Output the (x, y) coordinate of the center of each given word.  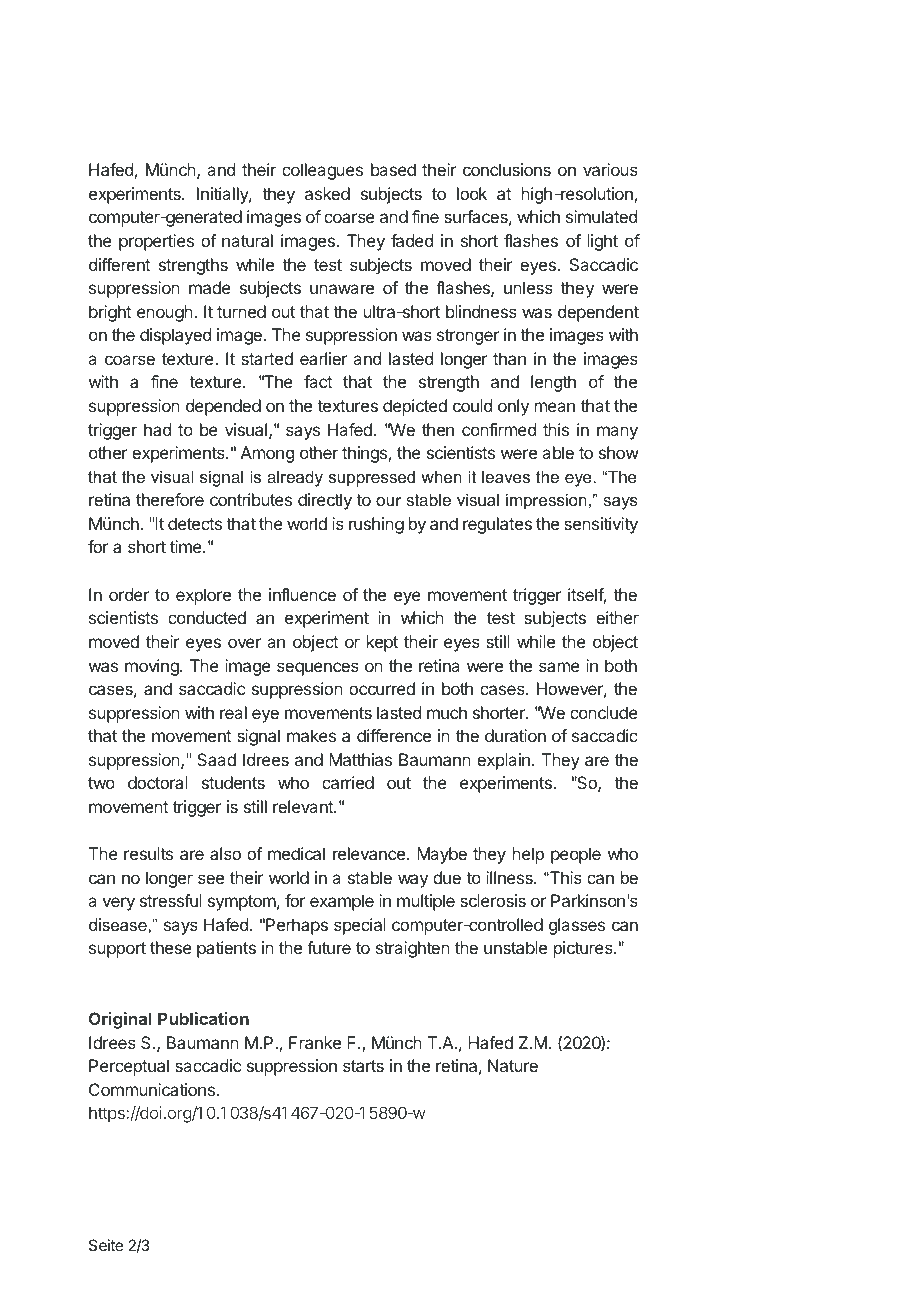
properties (156, 242)
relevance (369, 853)
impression (546, 501)
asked (327, 193)
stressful (171, 900)
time (187, 546)
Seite (106, 1245)
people (576, 855)
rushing (376, 525)
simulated (601, 216)
